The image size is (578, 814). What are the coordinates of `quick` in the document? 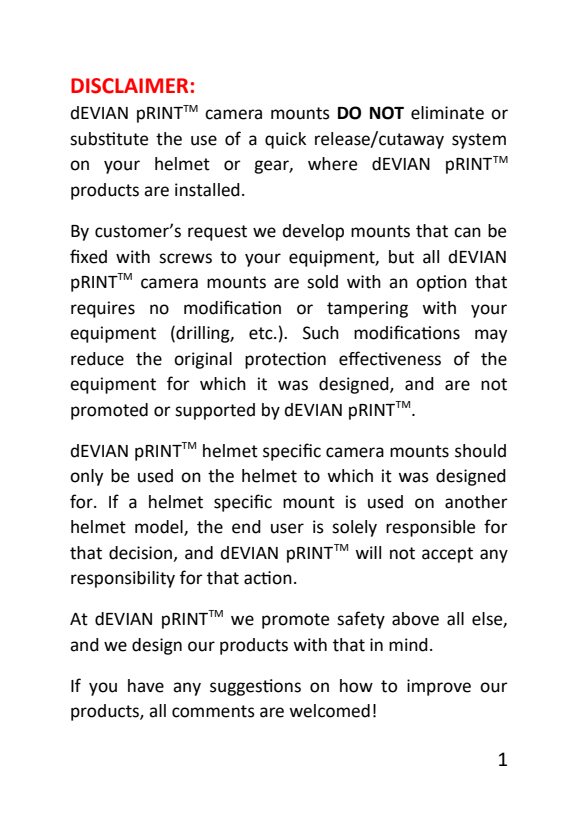 It's located at (285, 140).
